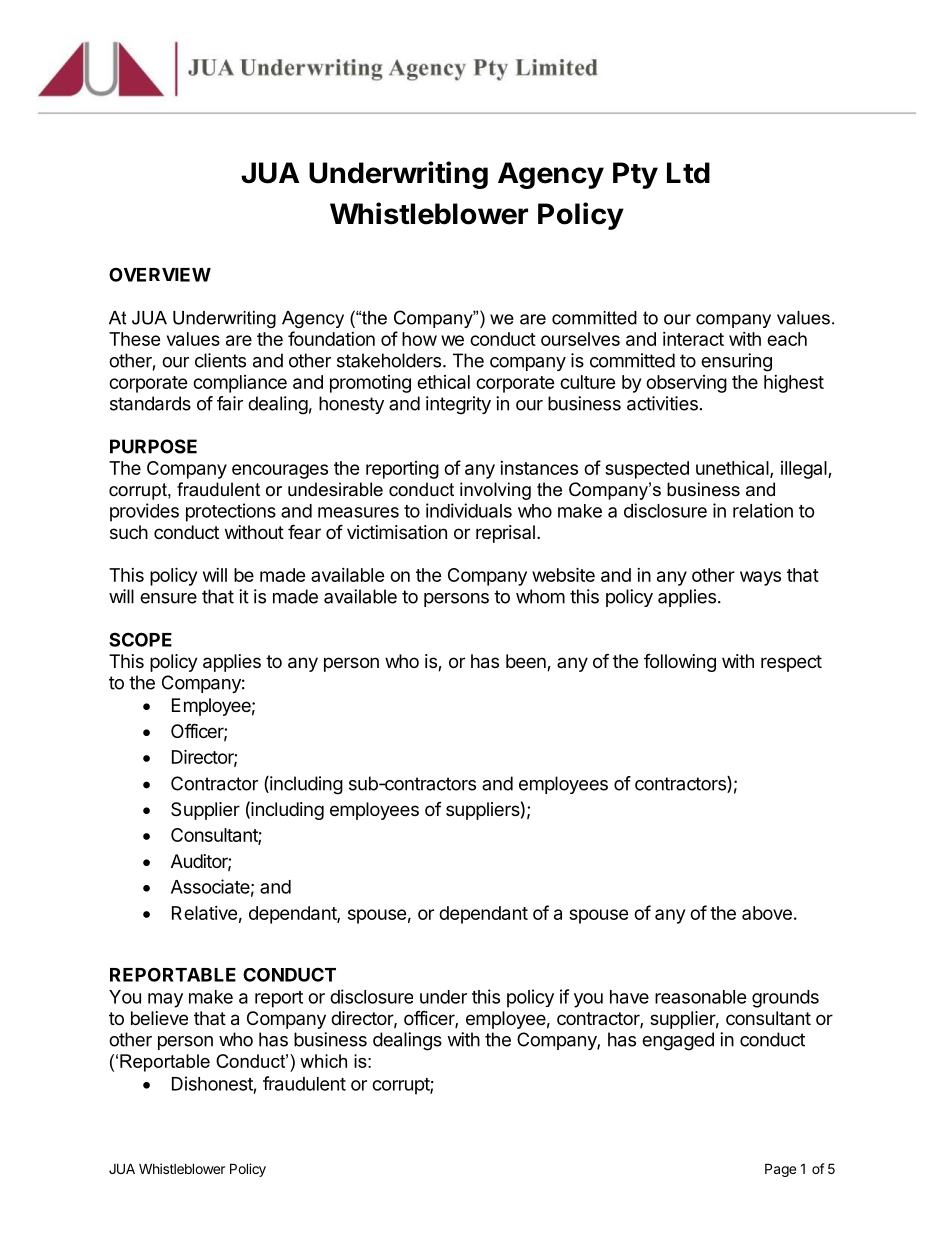  What do you see at coordinates (160, 274) in the image?
I see `OVERVIEW` at bounding box center [160, 274].
